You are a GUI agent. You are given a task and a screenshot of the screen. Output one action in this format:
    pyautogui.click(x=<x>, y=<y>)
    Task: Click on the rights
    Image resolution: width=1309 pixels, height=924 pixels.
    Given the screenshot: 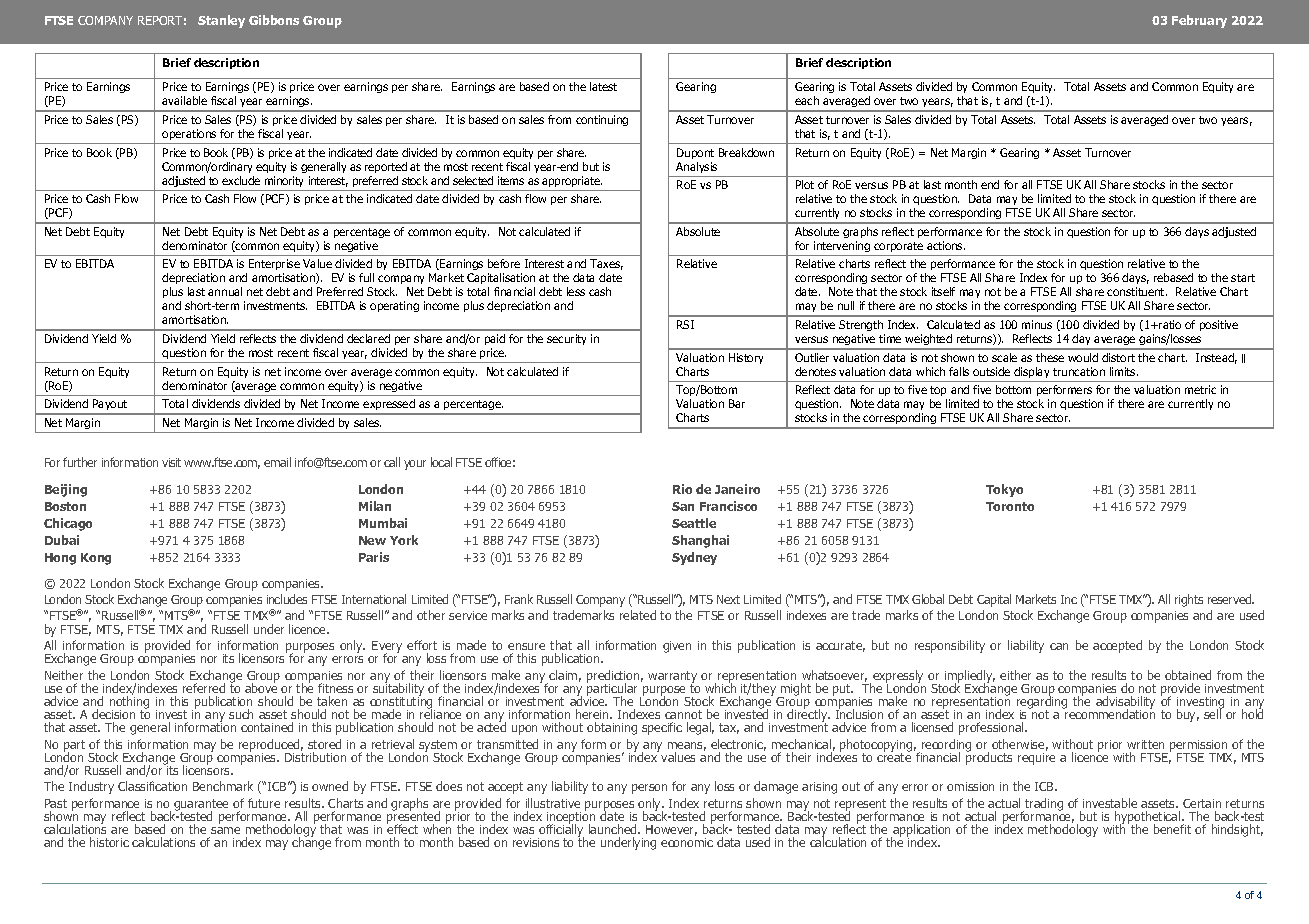 What is the action you would take?
    pyautogui.click(x=1189, y=600)
